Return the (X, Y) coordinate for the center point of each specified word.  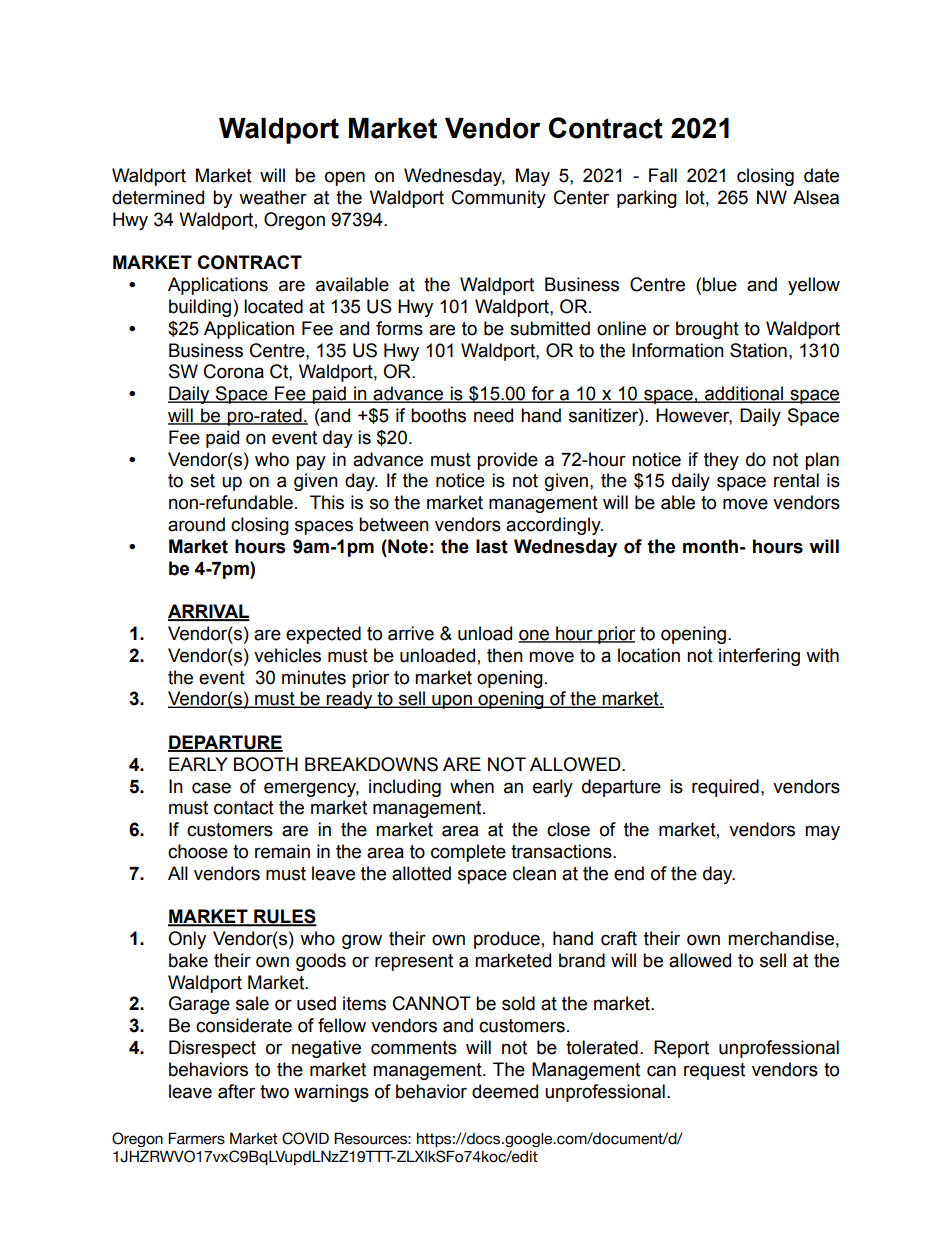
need (493, 415)
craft (619, 938)
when (472, 786)
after (236, 1091)
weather (273, 197)
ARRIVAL (209, 612)
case (211, 788)
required (725, 788)
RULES (284, 917)
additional (744, 394)
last (492, 546)
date (821, 175)
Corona (234, 371)
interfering (759, 657)
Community (499, 199)
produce (507, 940)
